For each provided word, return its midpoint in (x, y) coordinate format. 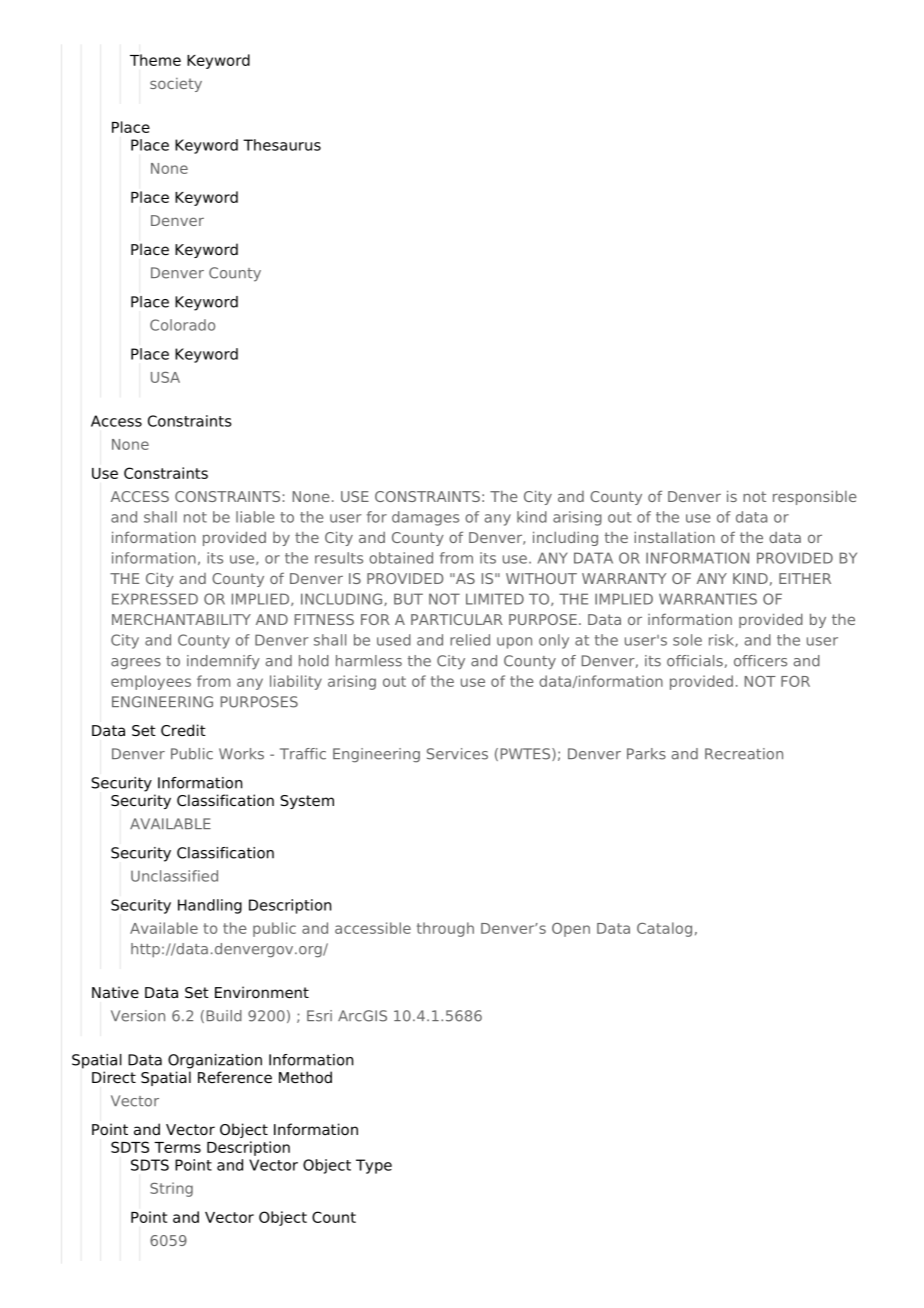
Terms (177, 1147)
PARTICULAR (457, 619)
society (176, 85)
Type (374, 1166)
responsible (815, 497)
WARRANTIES (708, 599)
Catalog (664, 929)
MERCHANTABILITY (181, 619)
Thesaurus (282, 145)
